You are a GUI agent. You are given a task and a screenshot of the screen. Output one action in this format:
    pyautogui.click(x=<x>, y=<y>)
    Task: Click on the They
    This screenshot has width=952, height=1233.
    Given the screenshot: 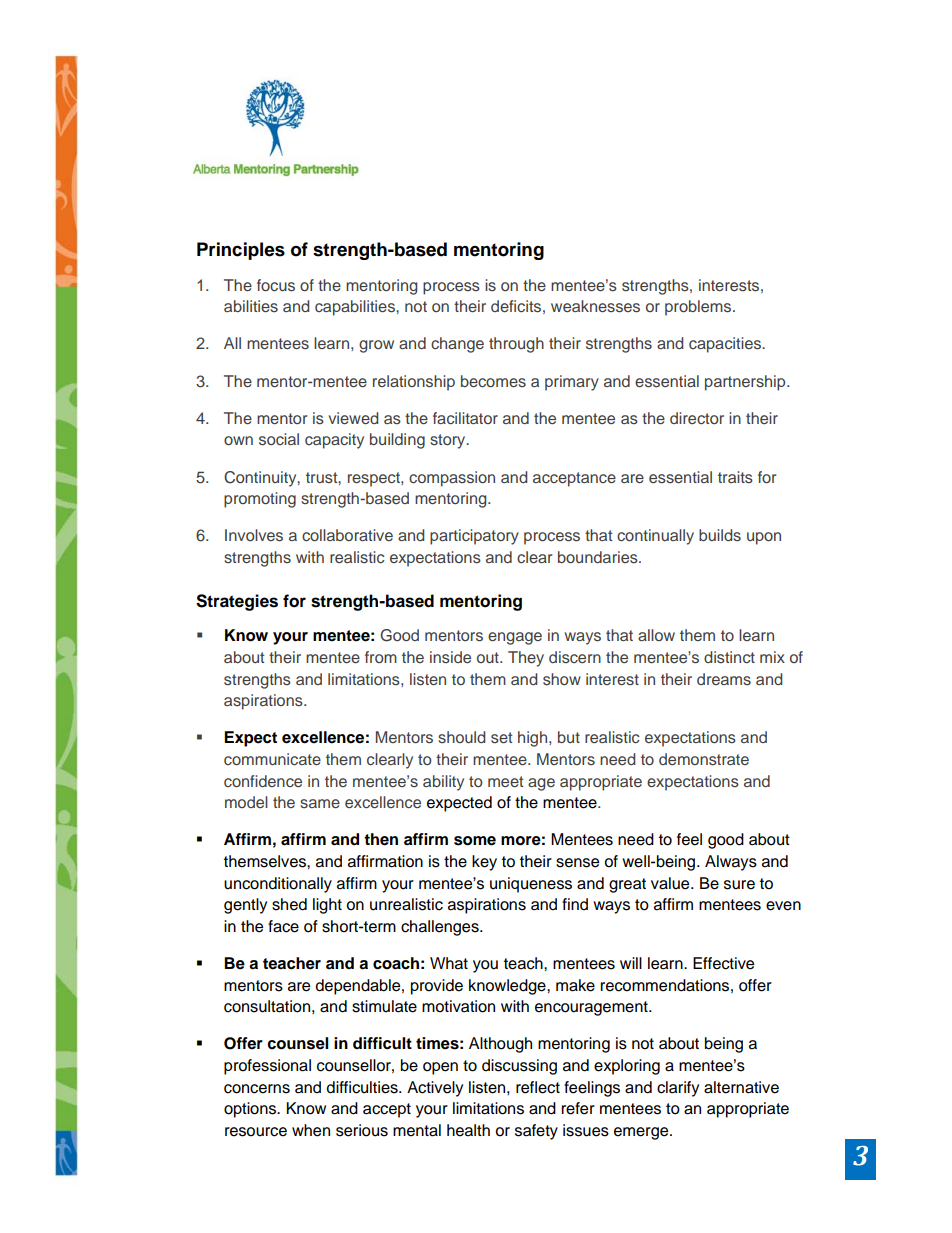 What is the action you would take?
    pyautogui.click(x=526, y=659)
